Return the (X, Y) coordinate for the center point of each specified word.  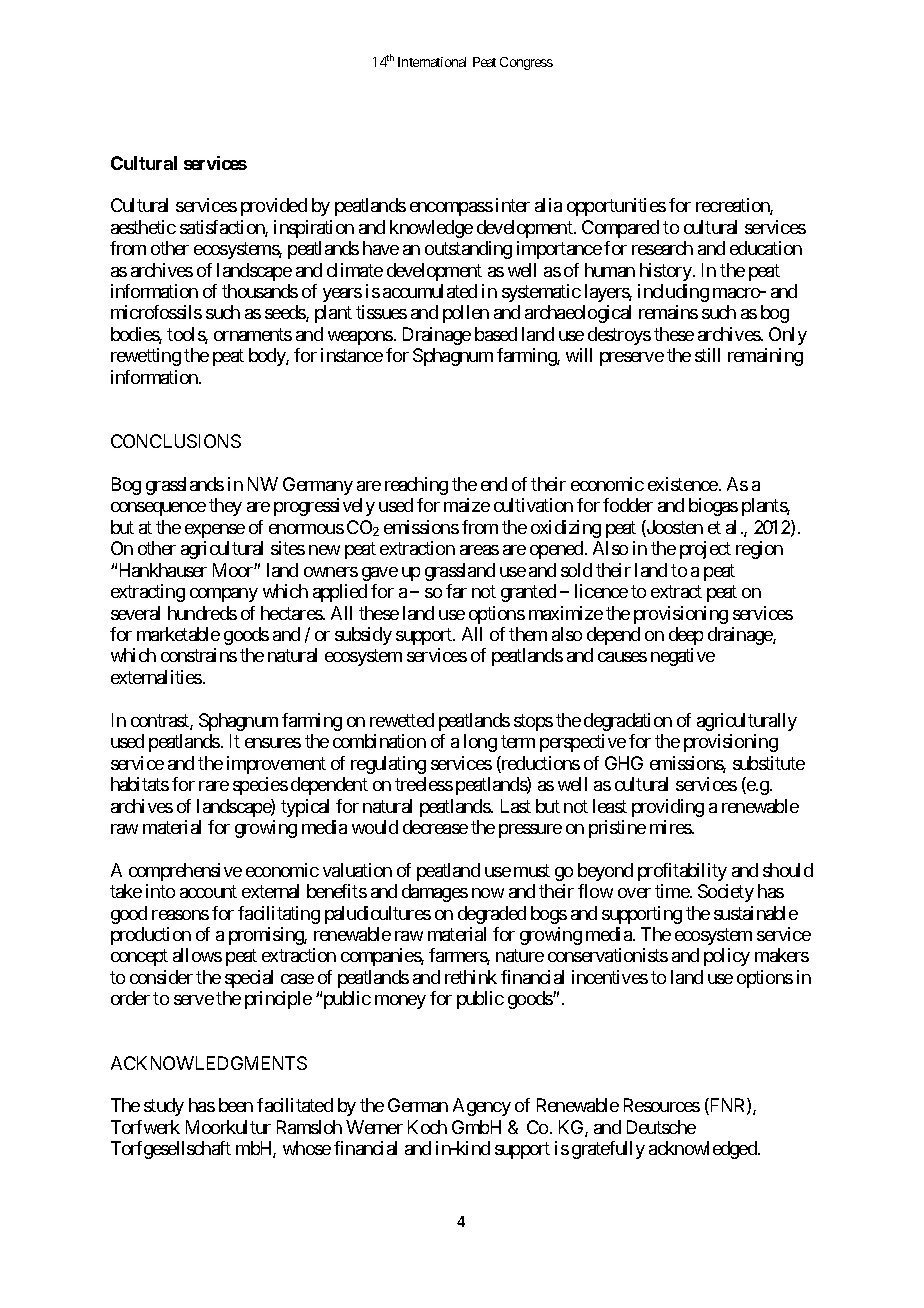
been (236, 1105)
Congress (526, 63)
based (496, 334)
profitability (682, 872)
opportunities (616, 207)
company (224, 595)
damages (435, 893)
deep (686, 636)
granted (528, 593)
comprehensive (185, 872)
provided (274, 207)
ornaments (253, 334)
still (707, 355)
